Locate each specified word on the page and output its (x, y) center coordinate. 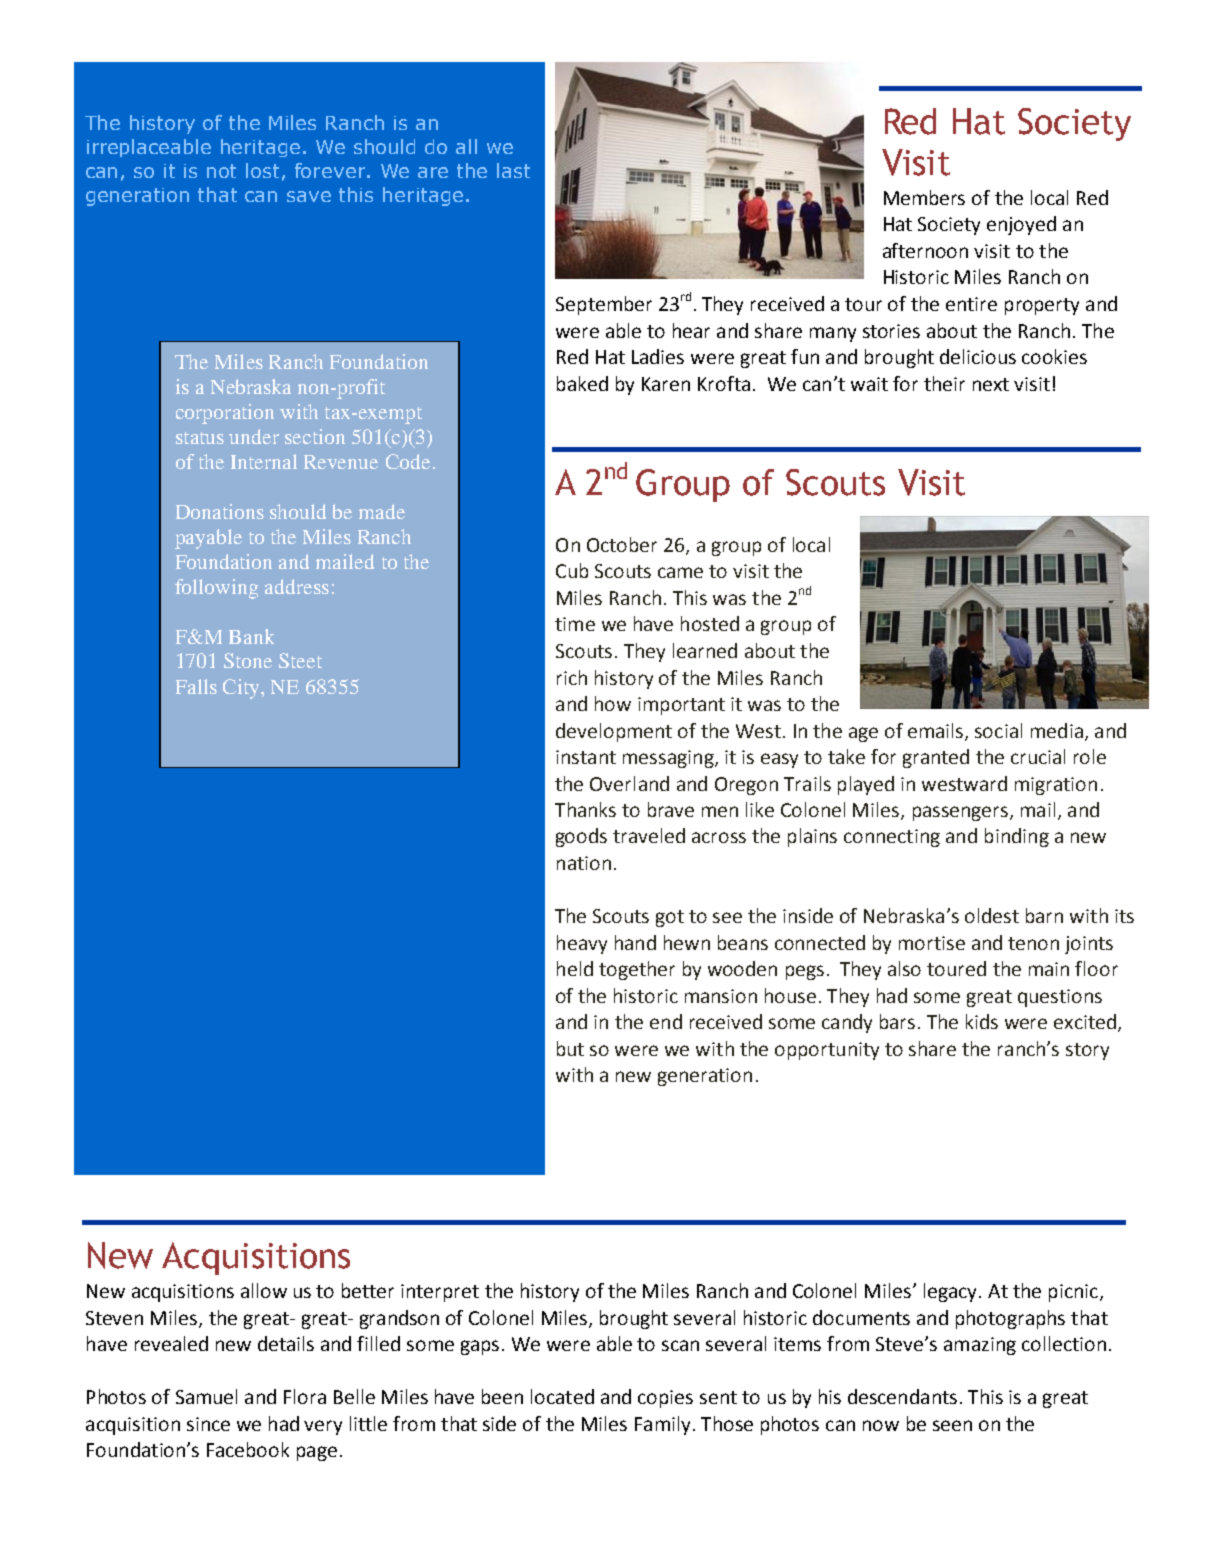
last (513, 170)
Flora (305, 1396)
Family (662, 1425)
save (309, 196)
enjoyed (1021, 225)
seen (952, 1425)
